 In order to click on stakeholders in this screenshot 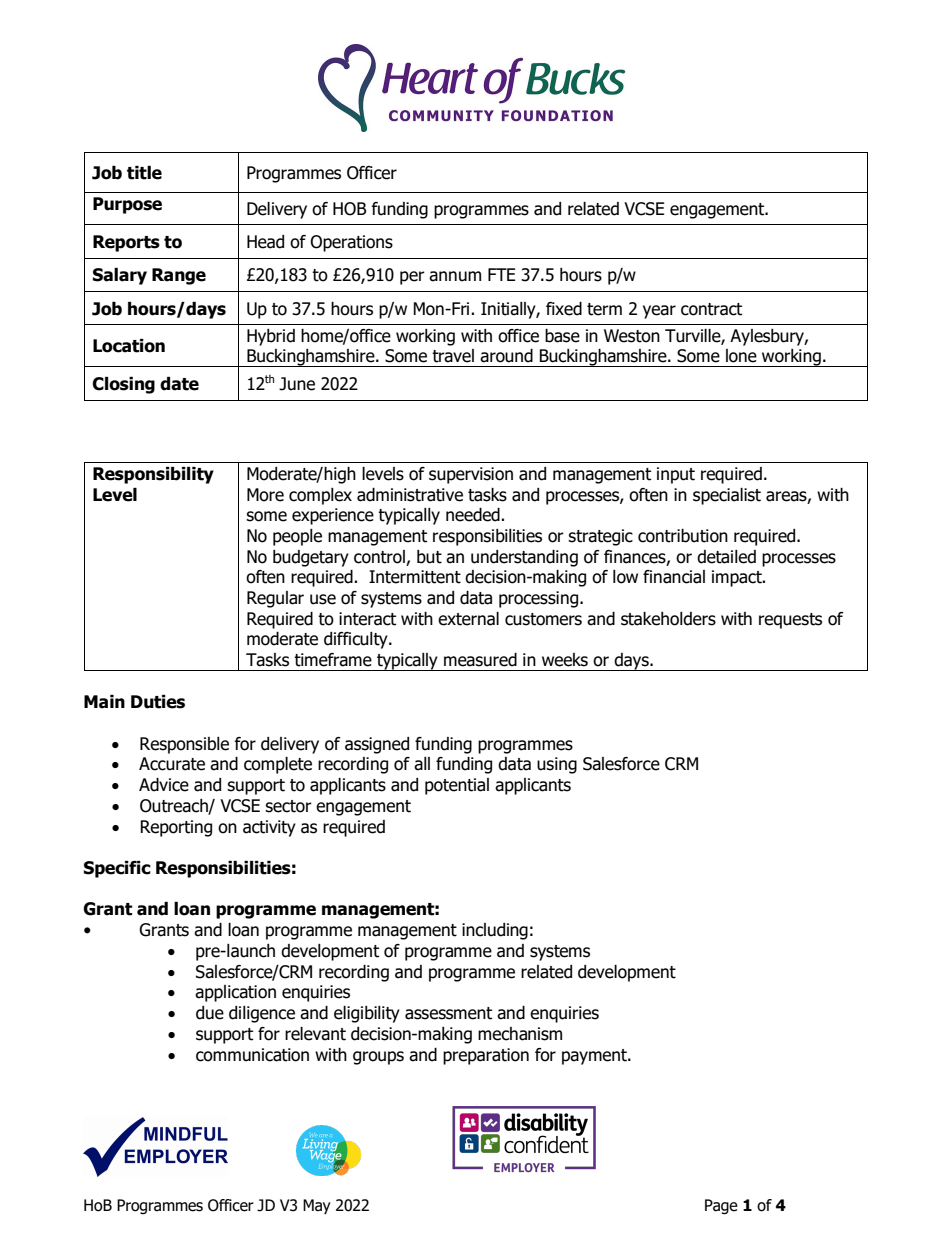, I will do `click(668, 619)`.
